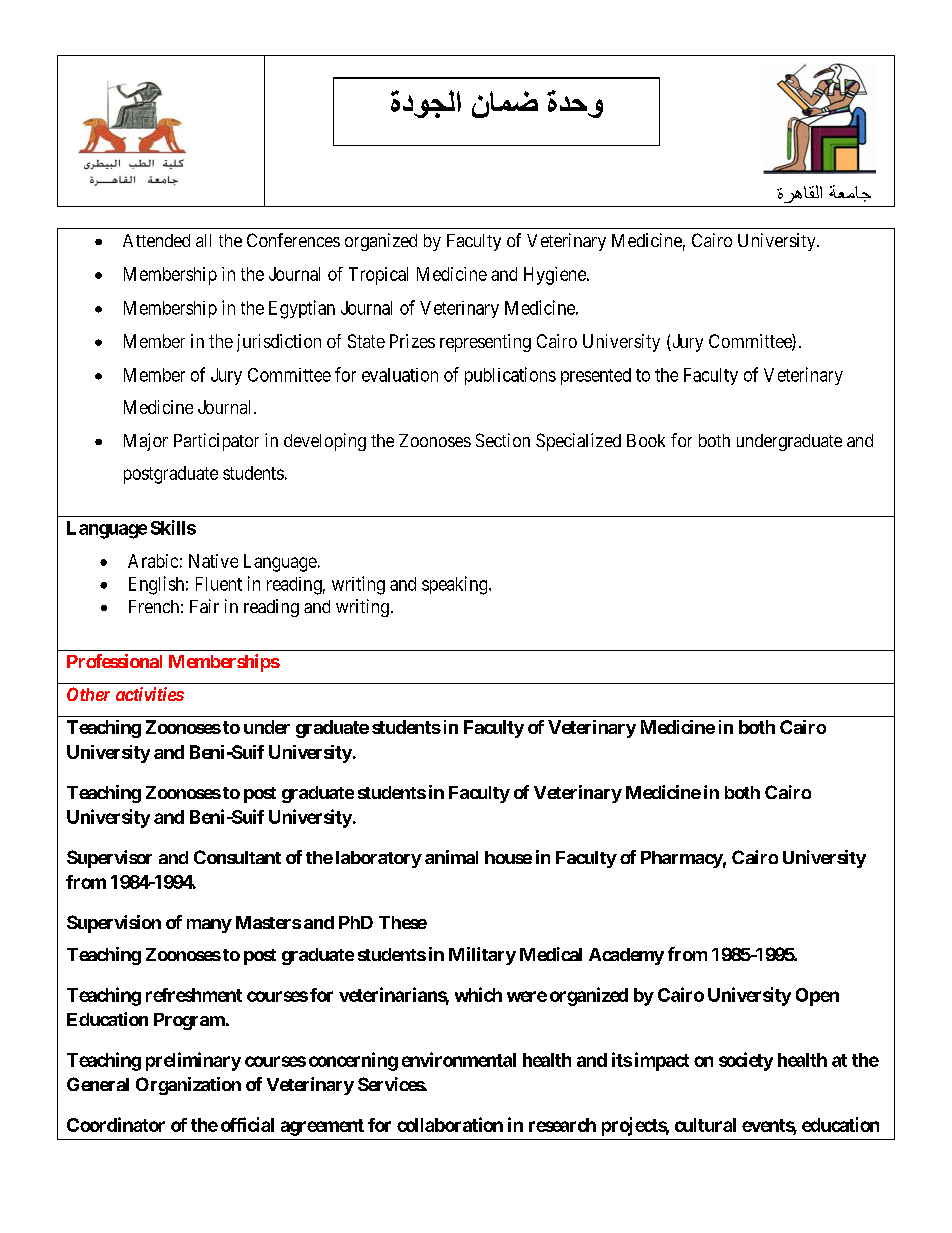 The image size is (952, 1233). Describe the element at coordinates (156, 240) in the page. I see `Attended` at that location.
